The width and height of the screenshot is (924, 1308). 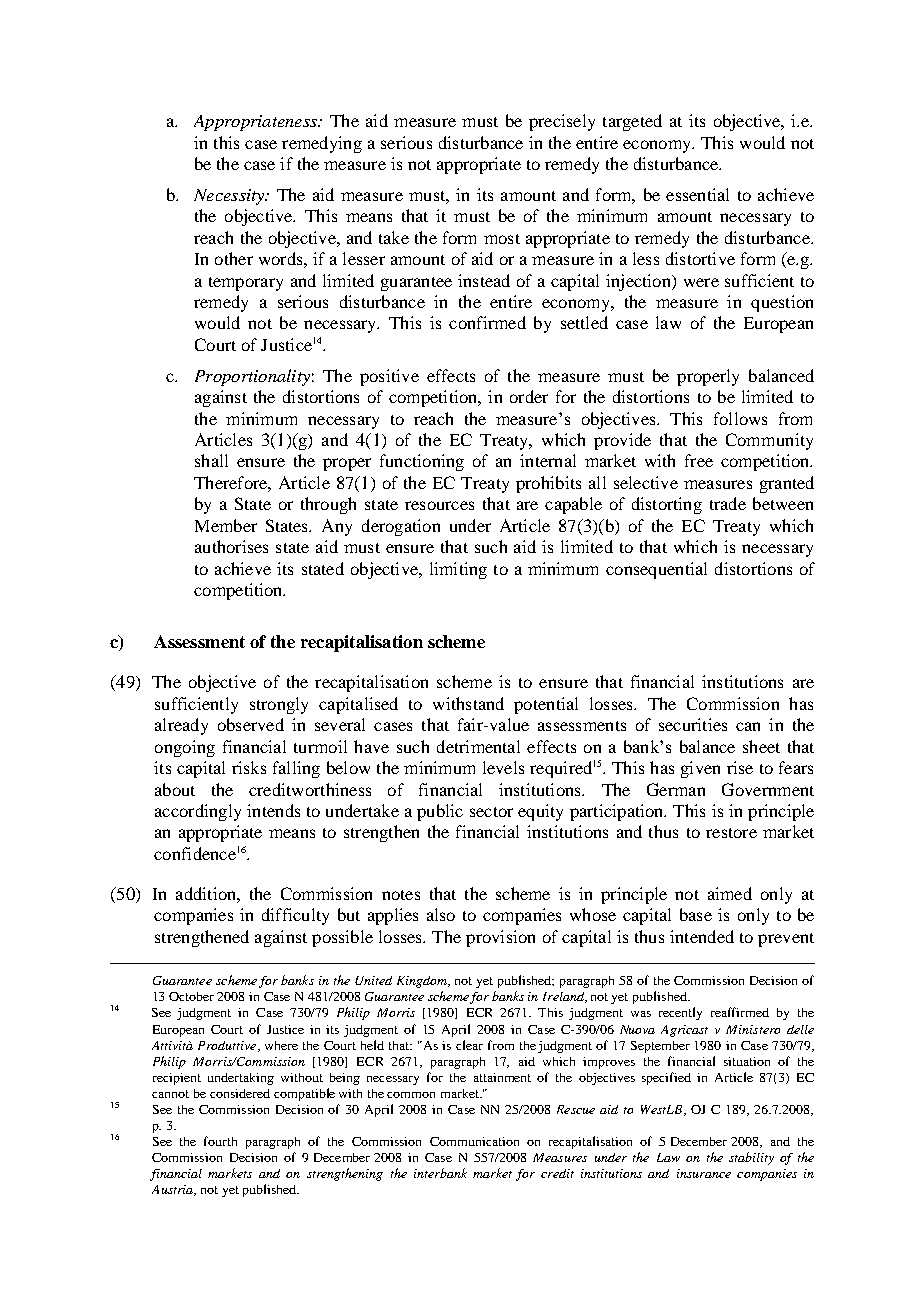 What do you see at coordinates (220, 1141) in the screenshot?
I see `fourth` at bounding box center [220, 1141].
